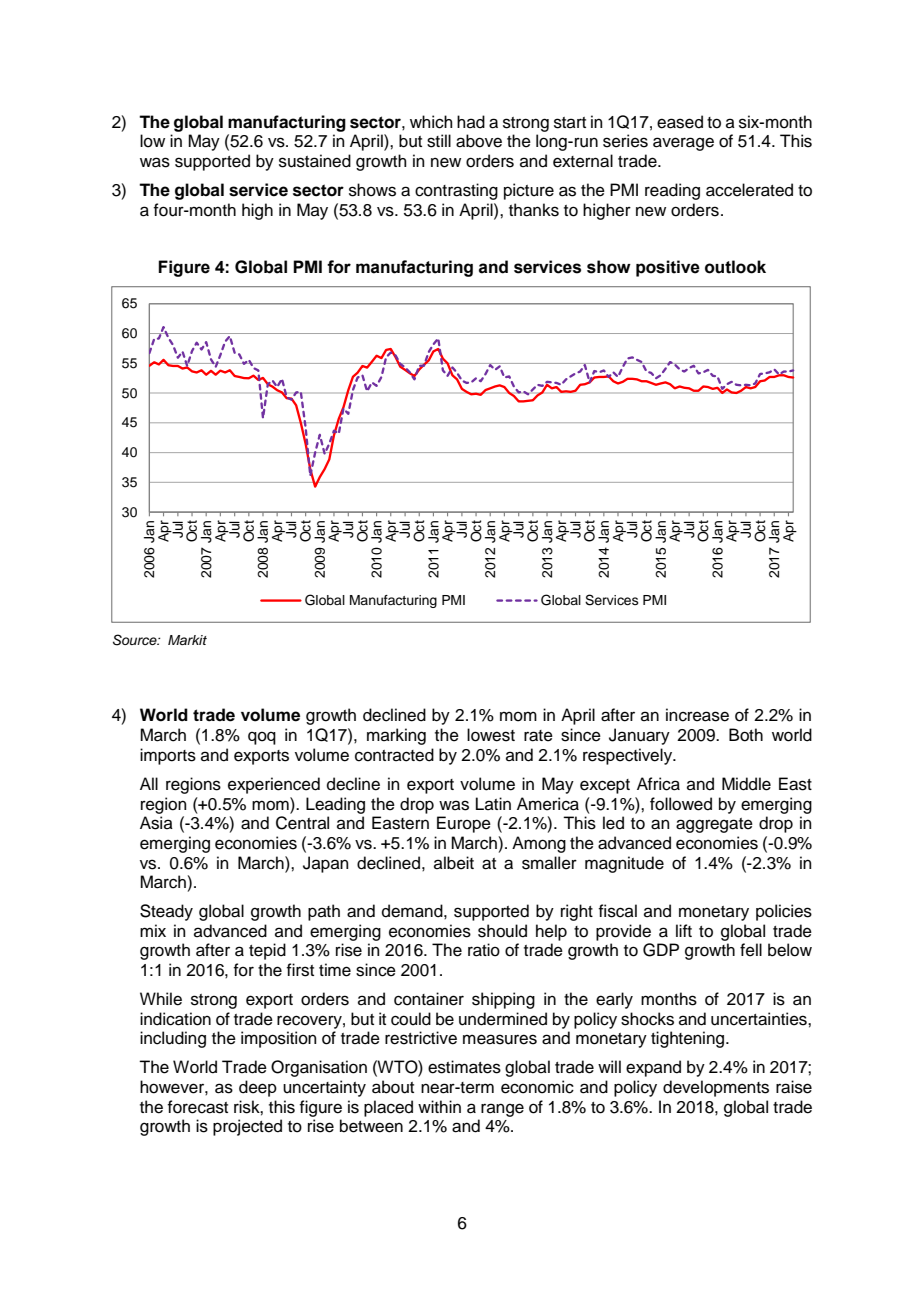 The width and height of the image is (924, 1308). What do you see at coordinates (274, 785) in the image?
I see `experienced` at bounding box center [274, 785].
